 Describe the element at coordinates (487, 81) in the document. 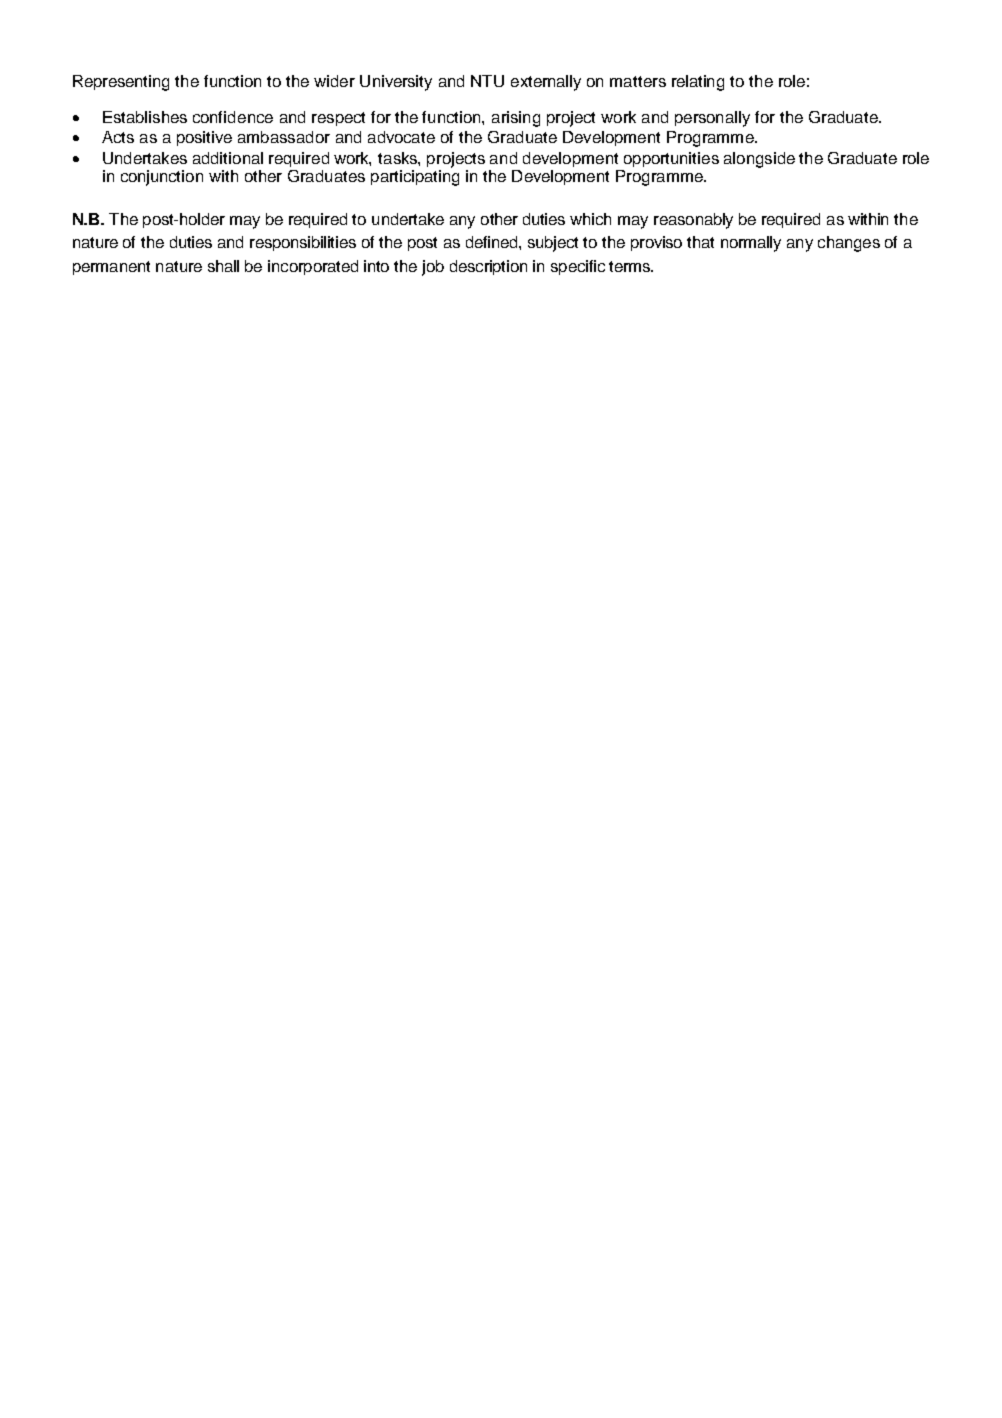

I see `NTU` at that location.
